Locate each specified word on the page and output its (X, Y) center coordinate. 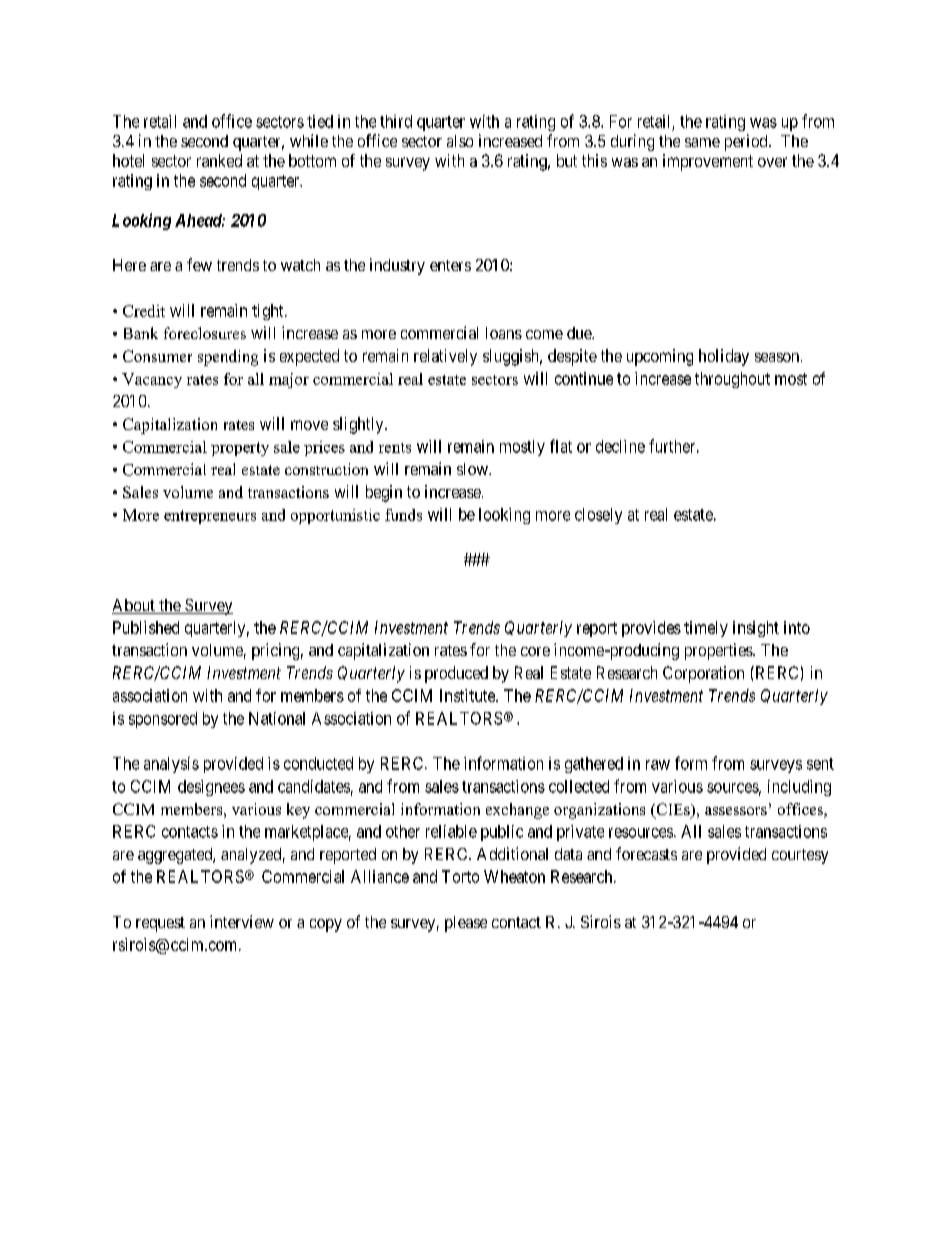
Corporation (703, 674)
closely (598, 516)
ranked (219, 160)
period (747, 142)
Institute (468, 695)
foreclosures (205, 333)
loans (504, 333)
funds (403, 515)
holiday (724, 357)
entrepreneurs (210, 517)
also (460, 141)
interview (242, 921)
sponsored (163, 720)
